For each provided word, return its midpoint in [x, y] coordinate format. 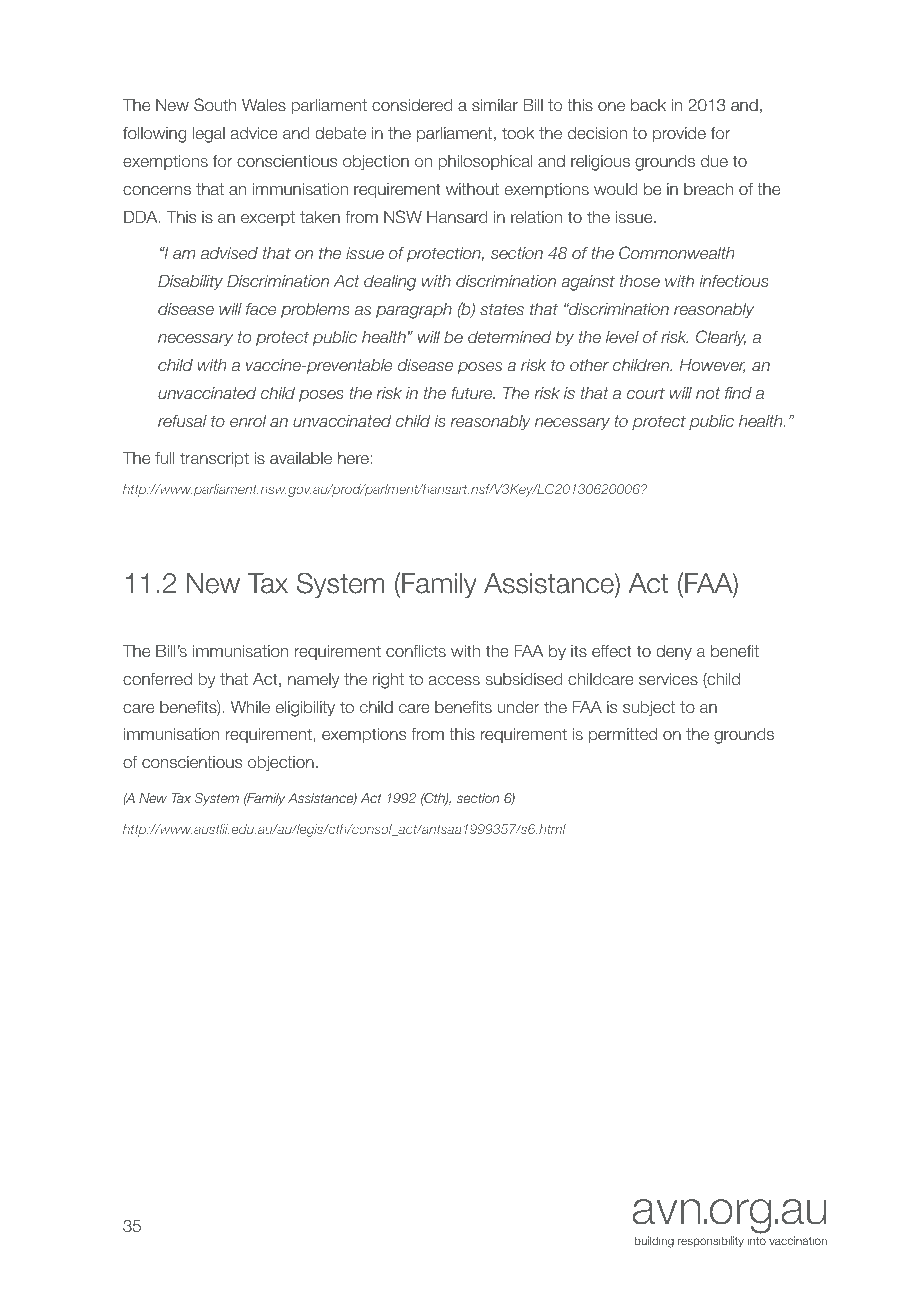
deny [674, 653]
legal [209, 135]
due [714, 161]
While [250, 707]
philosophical [485, 162]
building [654, 1242]
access [454, 680]
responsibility [711, 1242]
